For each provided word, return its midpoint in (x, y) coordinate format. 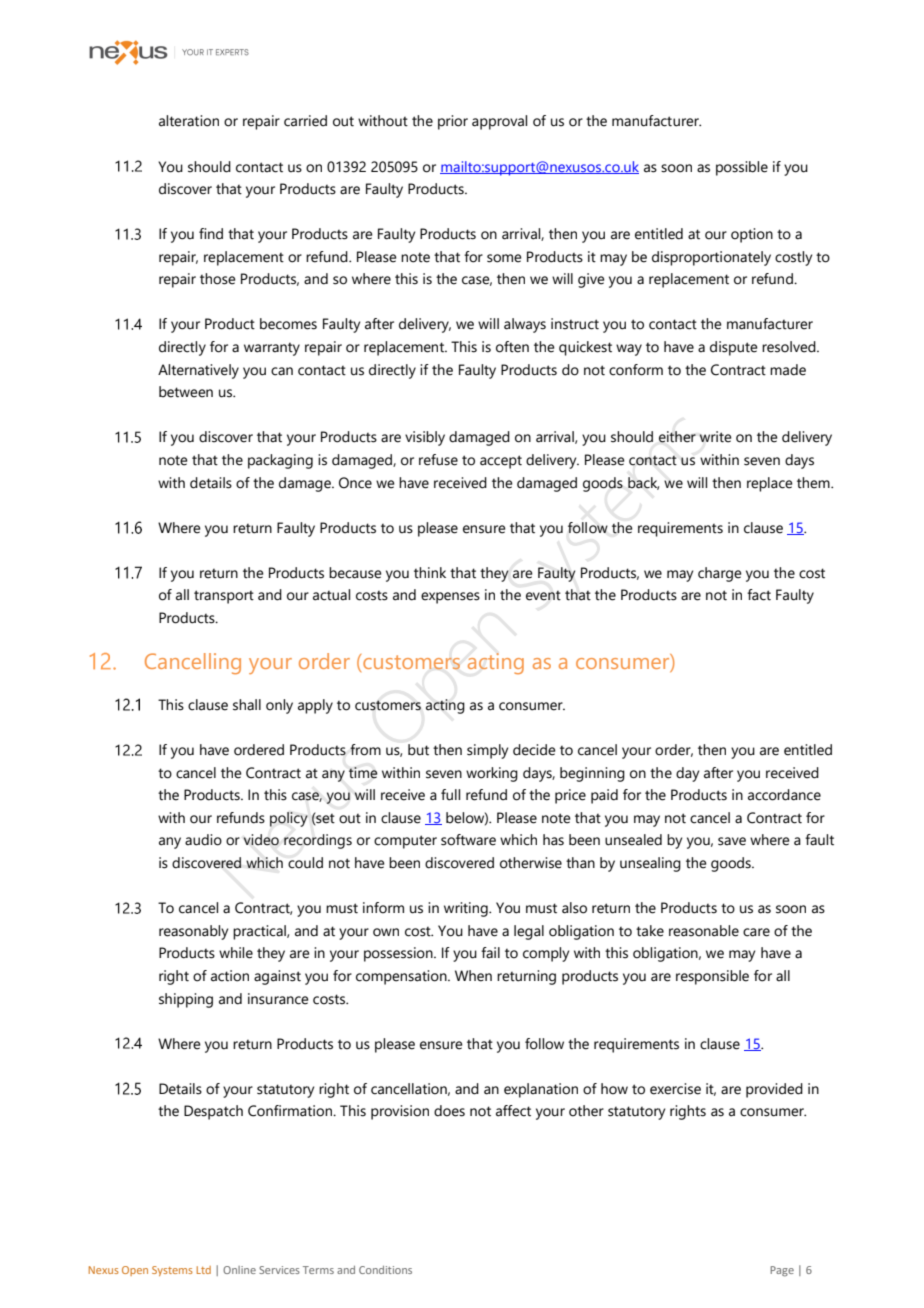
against (277, 977)
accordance (784, 795)
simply (487, 751)
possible (742, 168)
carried (305, 121)
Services (279, 1270)
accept (501, 462)
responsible (712, 977)
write (715, 437)
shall (247, 705)
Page (782, 1271)
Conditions (385, 1270)
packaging (280, 461)
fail (490, 953)
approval (499, 122)
